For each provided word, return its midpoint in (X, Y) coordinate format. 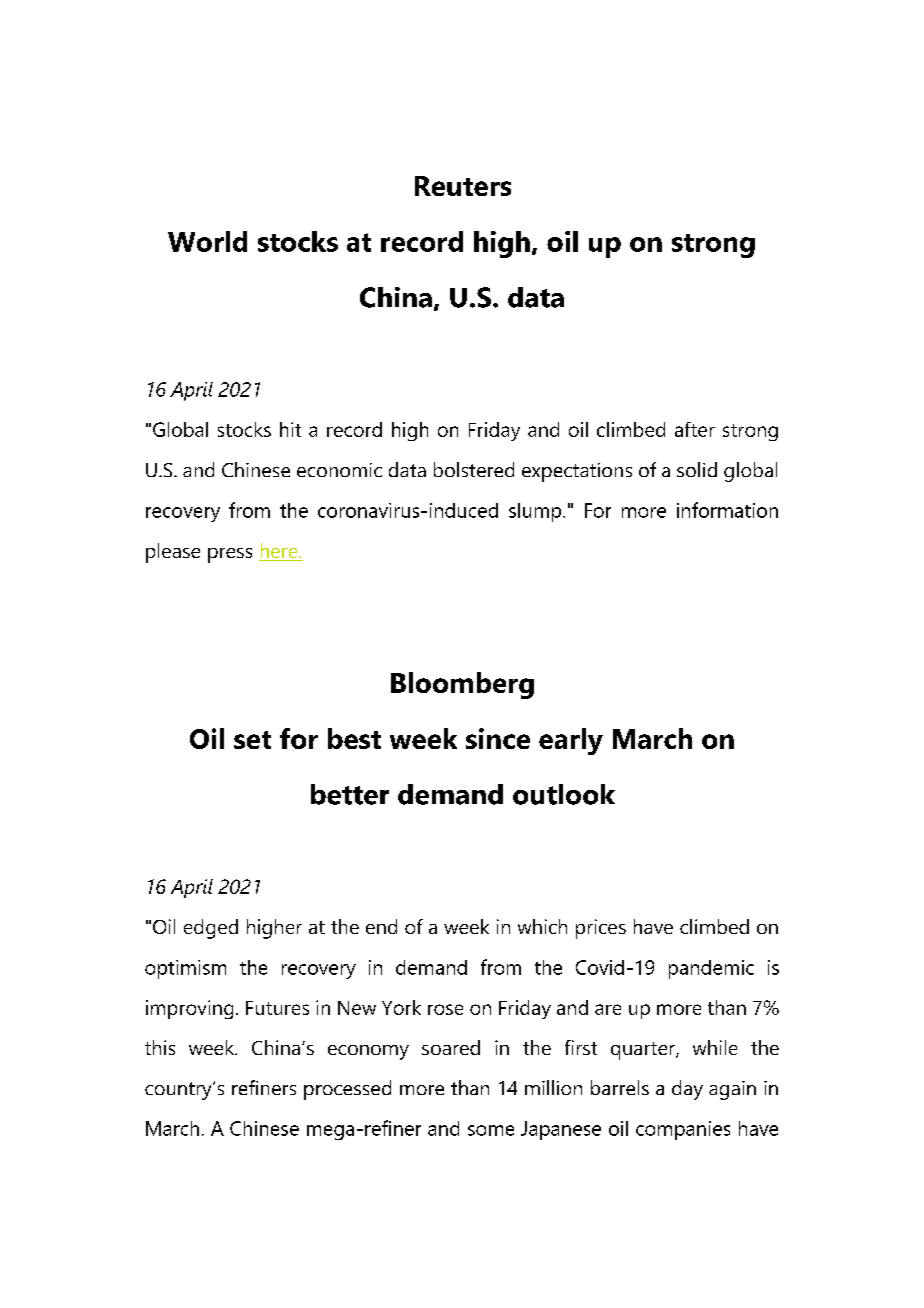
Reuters (463, 186)
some (491, 1130)
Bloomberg (462, 685)
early (571, 741)
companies (683, 1130)
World (207, 241)
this (160, 1047)
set (252, 740)
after (695, 429)
